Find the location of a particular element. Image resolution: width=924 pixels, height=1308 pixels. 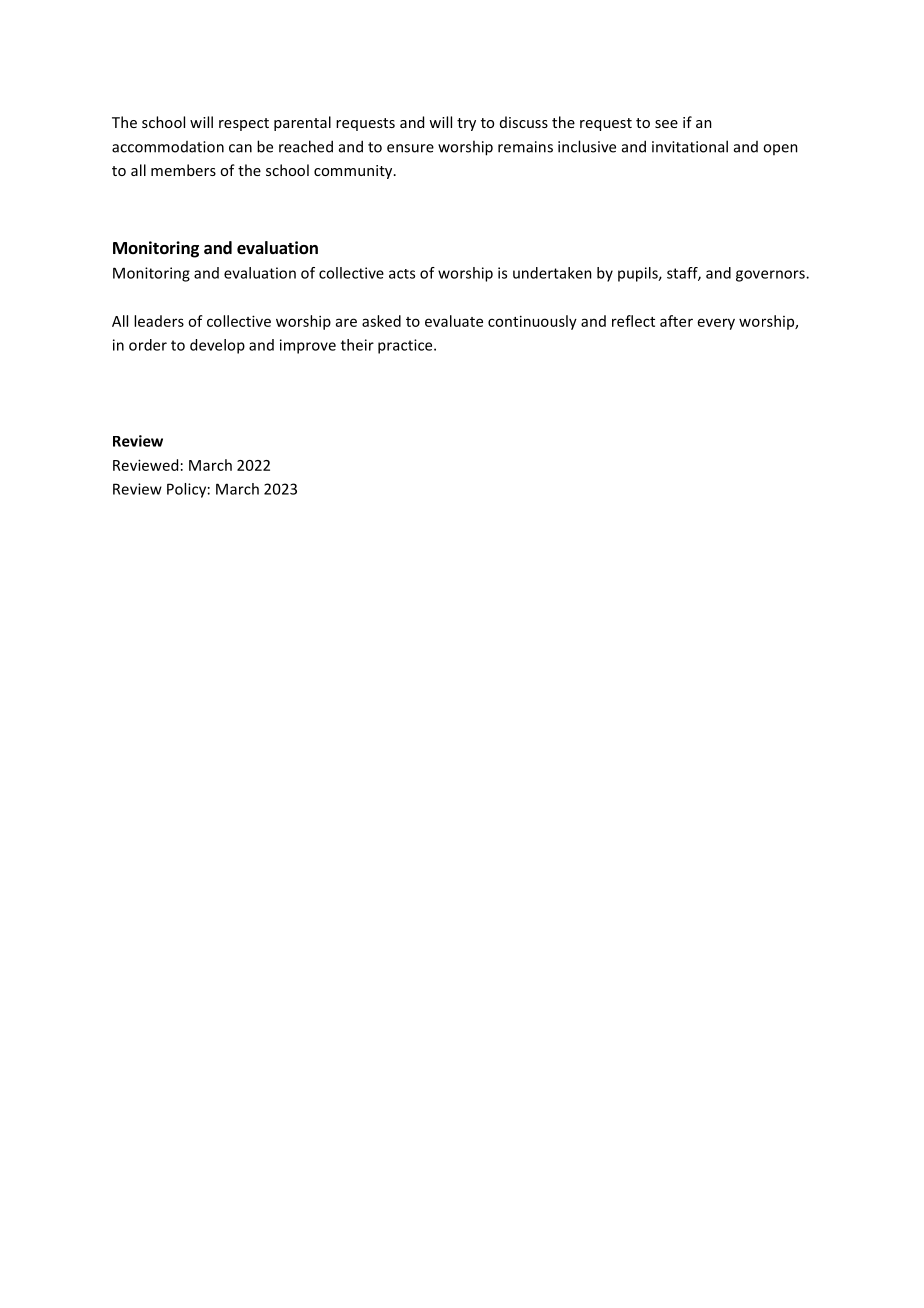

see is located at coordinates (666, 124).
